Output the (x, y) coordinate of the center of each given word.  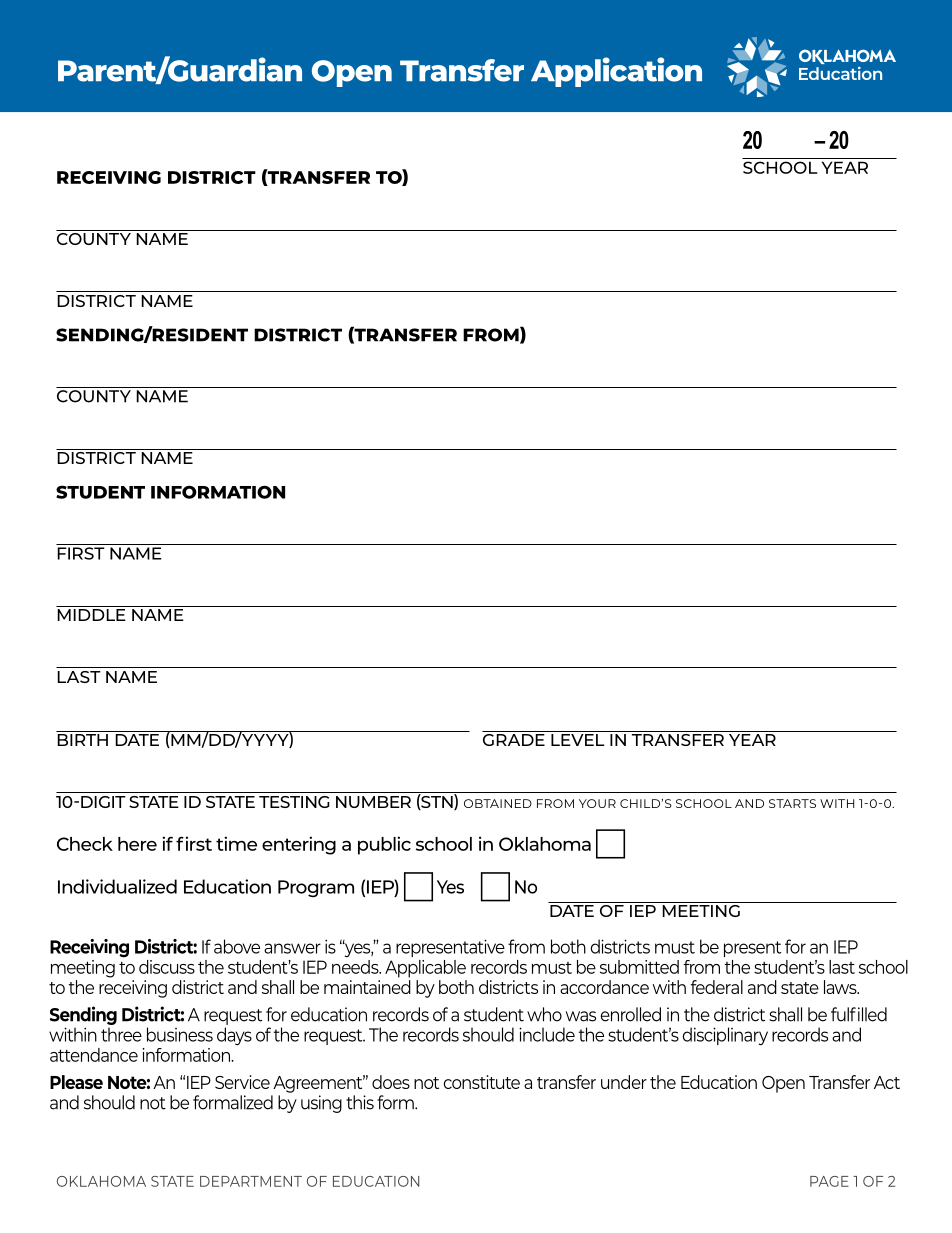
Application (616, 72)
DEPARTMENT (251, 1181)
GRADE (514, 738)
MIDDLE (91, 615)
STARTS (792, 803)
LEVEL (578, 740)
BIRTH (82, 740)
